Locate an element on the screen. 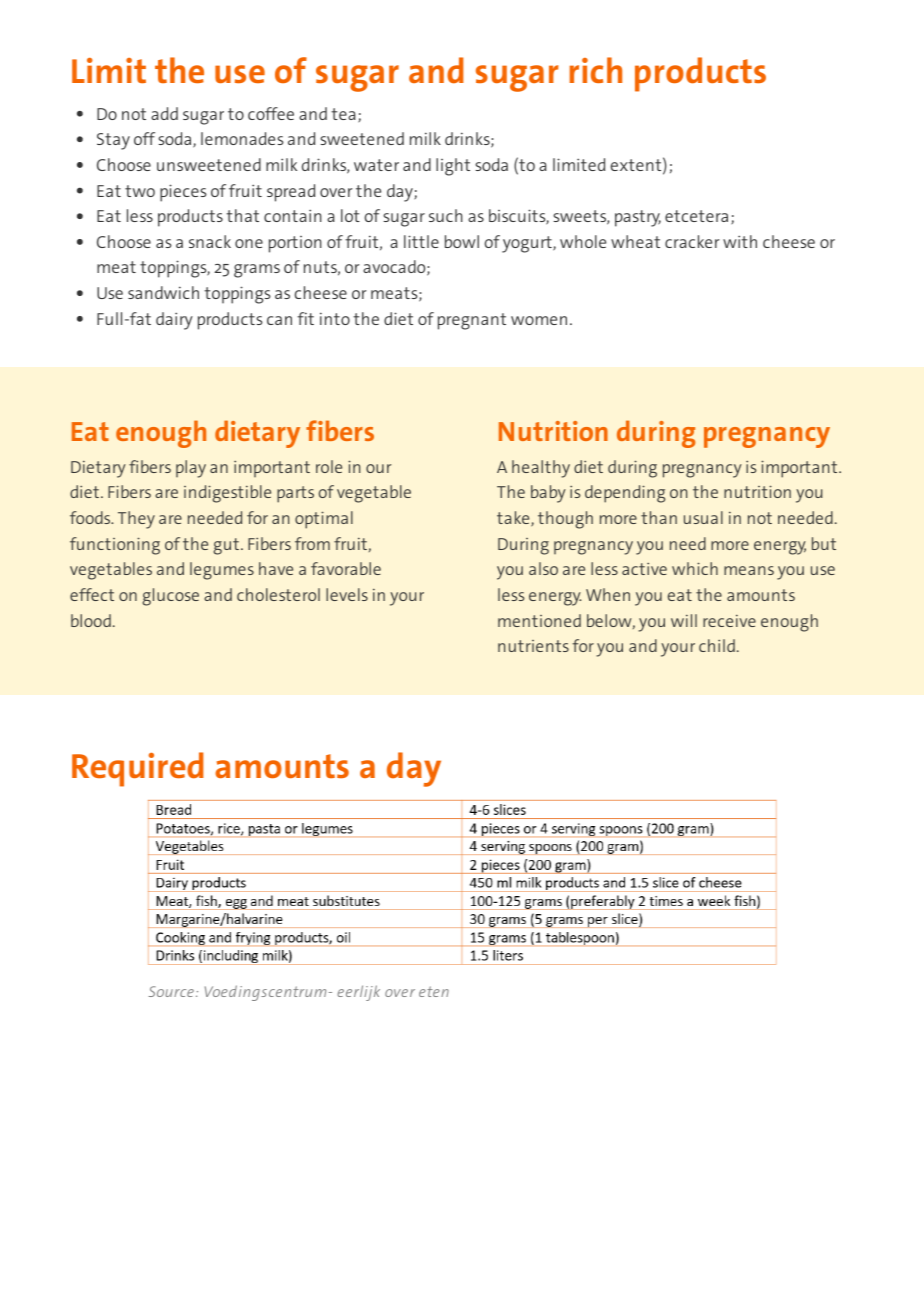  depending is located at coordinates (625, 494).
